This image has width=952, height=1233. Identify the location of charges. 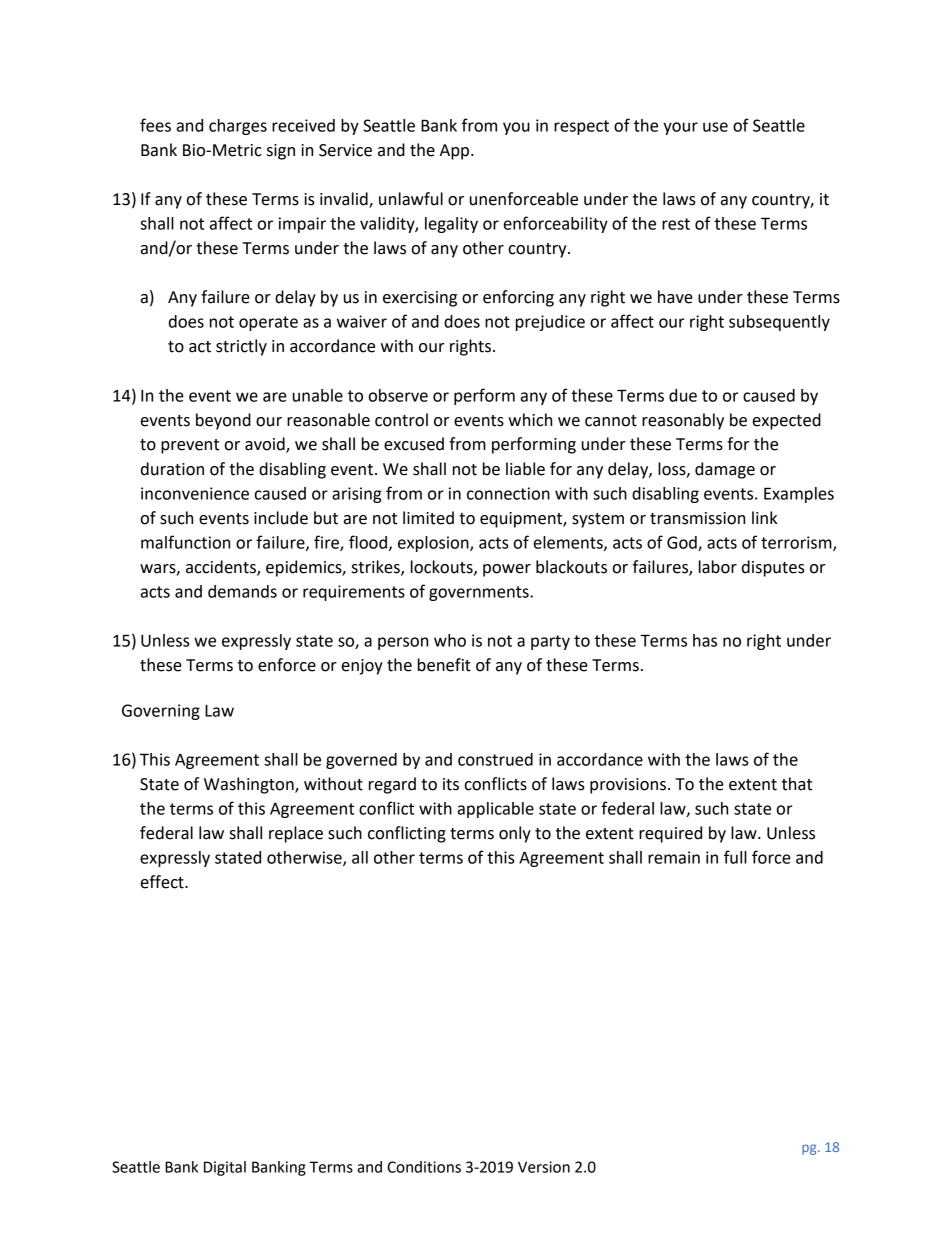
(238, 127).
